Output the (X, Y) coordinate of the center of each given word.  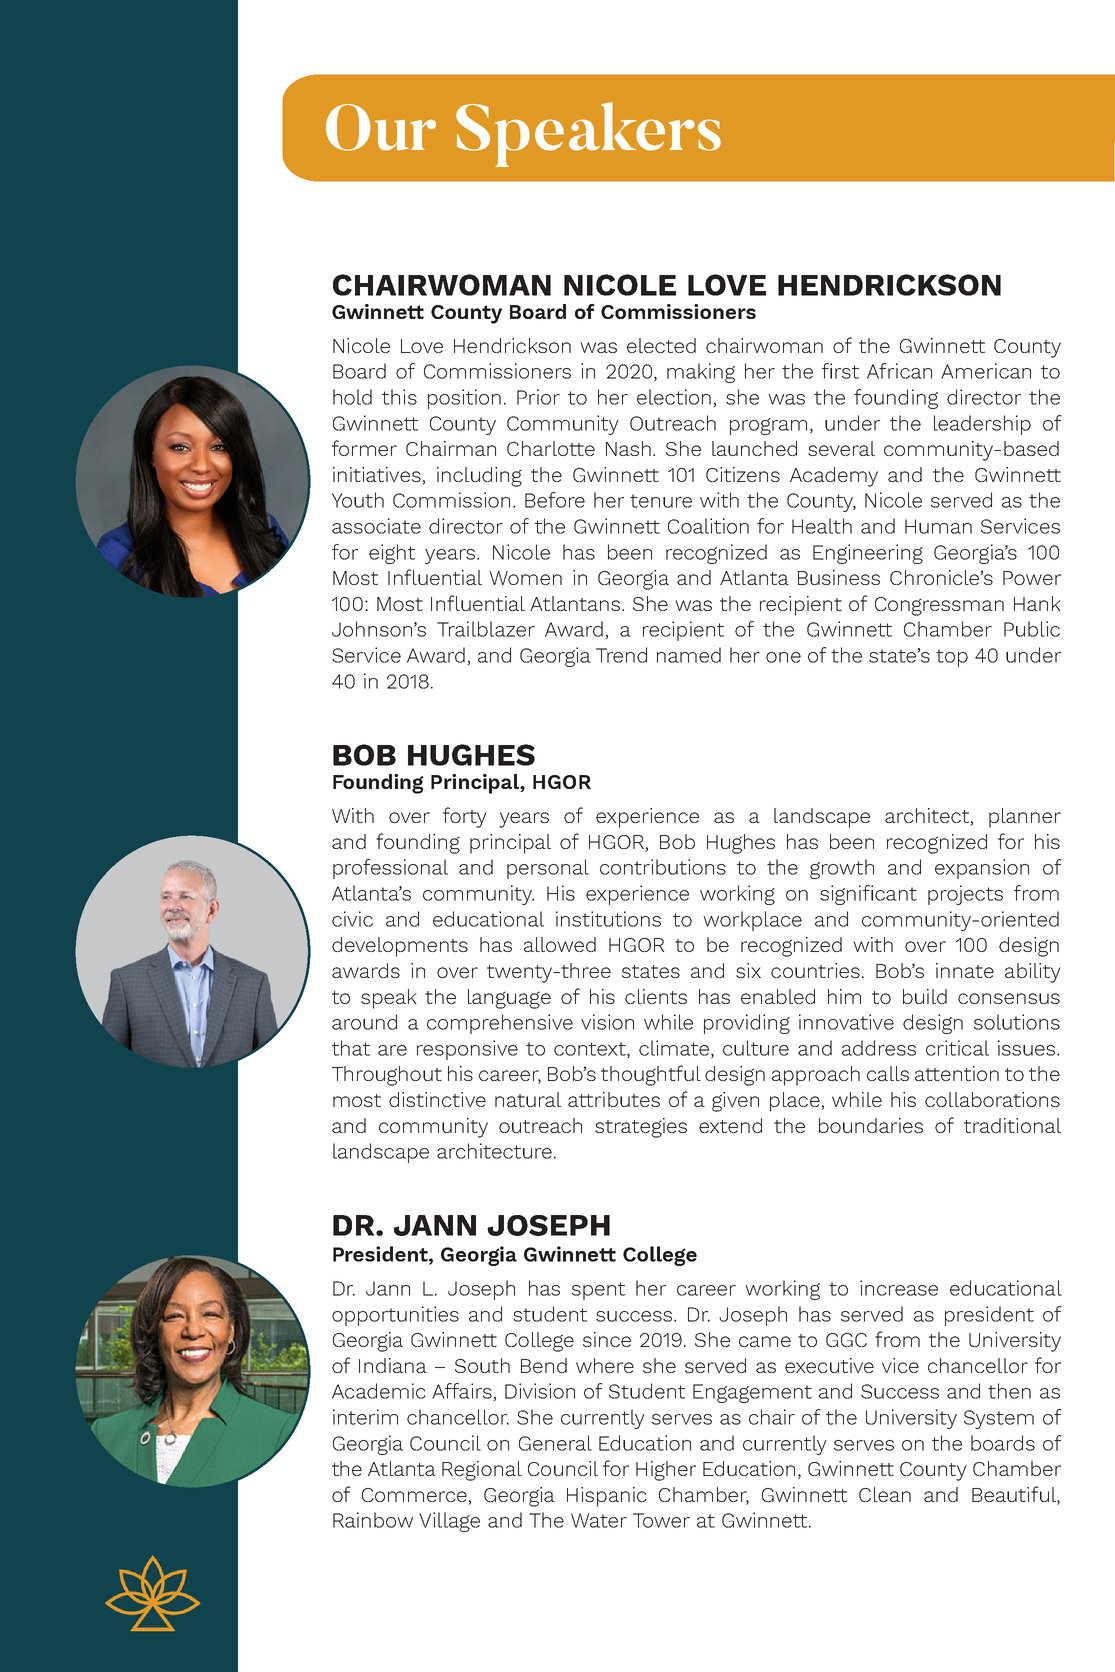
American (986, 371)
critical (957, 1048)
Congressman (939, 606)
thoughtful (651, 1075)
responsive (467, 1050)
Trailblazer (486, 629)
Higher (666, 1471)
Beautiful (1015, 1495)
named (689, 655)
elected (661, 345)
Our (381, 127)
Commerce (415, 1496)
